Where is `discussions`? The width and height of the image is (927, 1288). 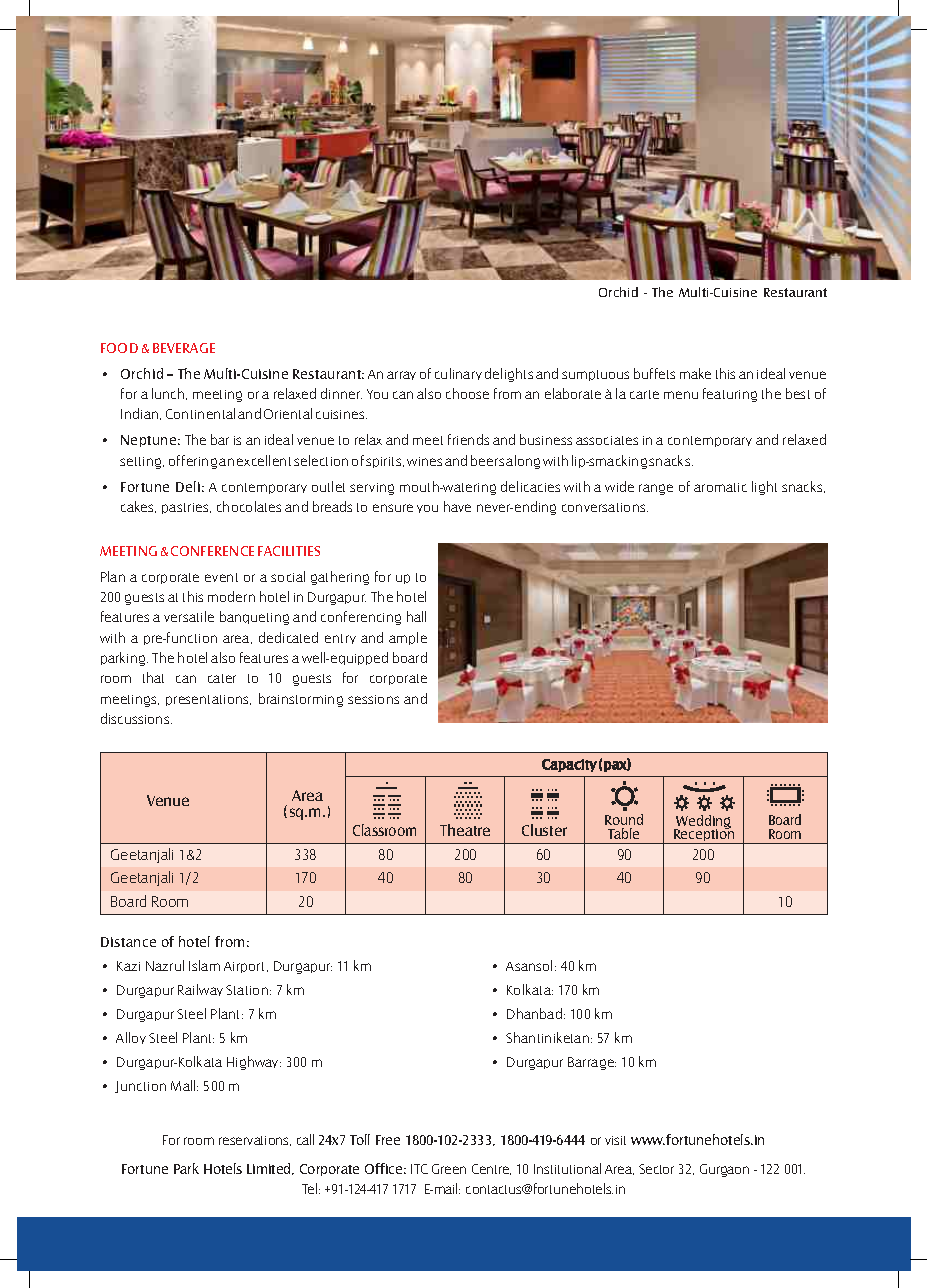
discussions is located at coordinates (136, 718).
